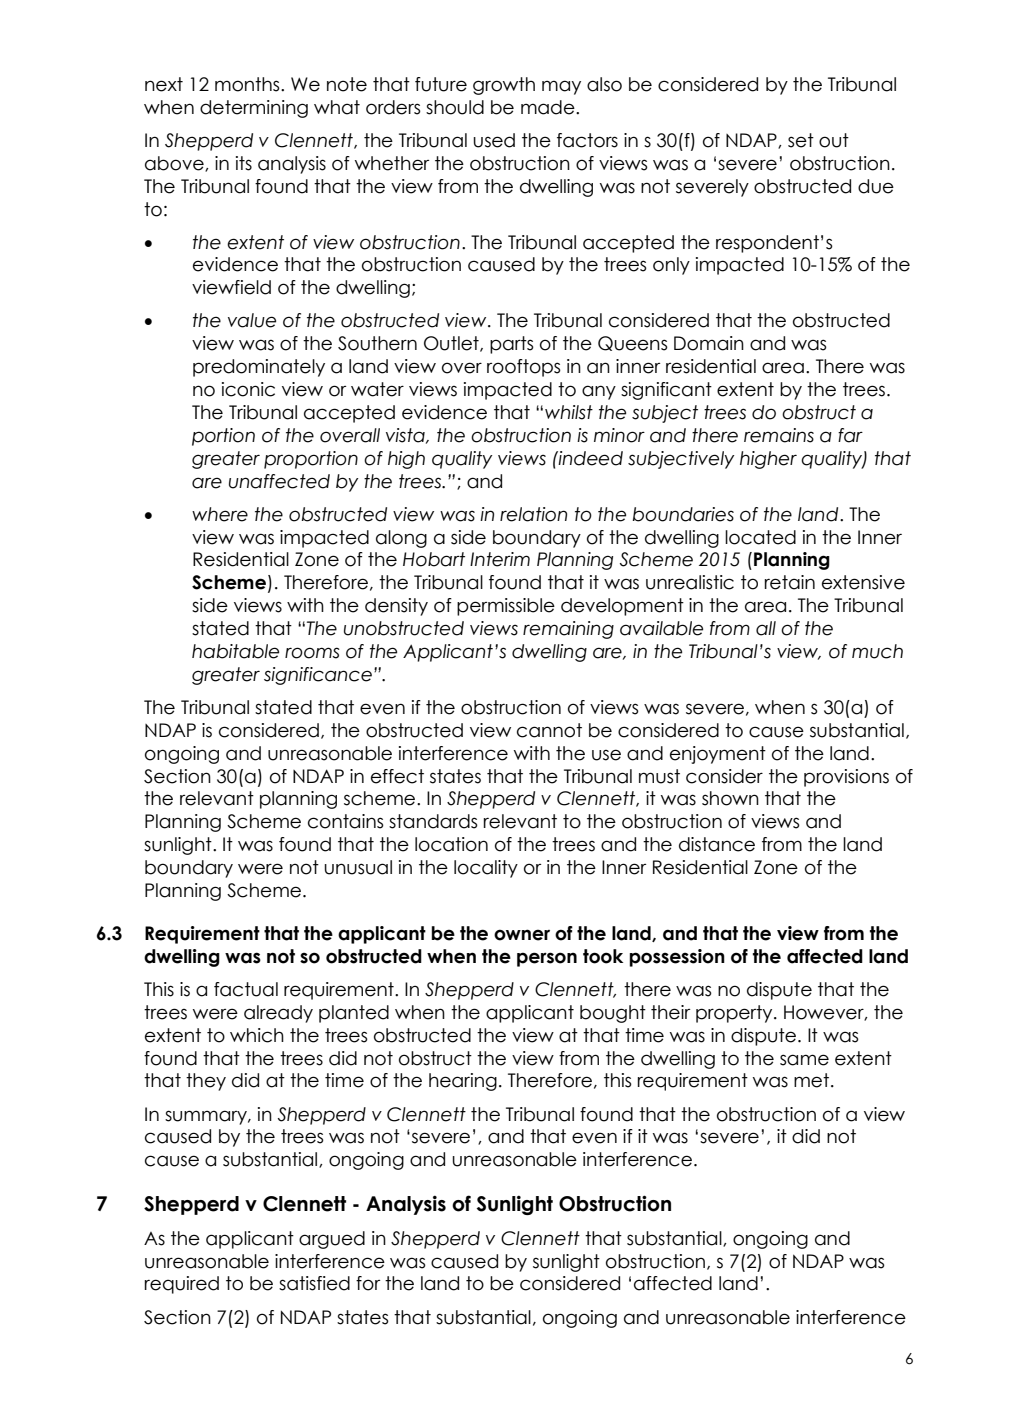 The height and width of the image is (1428, 1010). Describe the element at coordinates (801, 140) in the image. I see `set` at that location.
